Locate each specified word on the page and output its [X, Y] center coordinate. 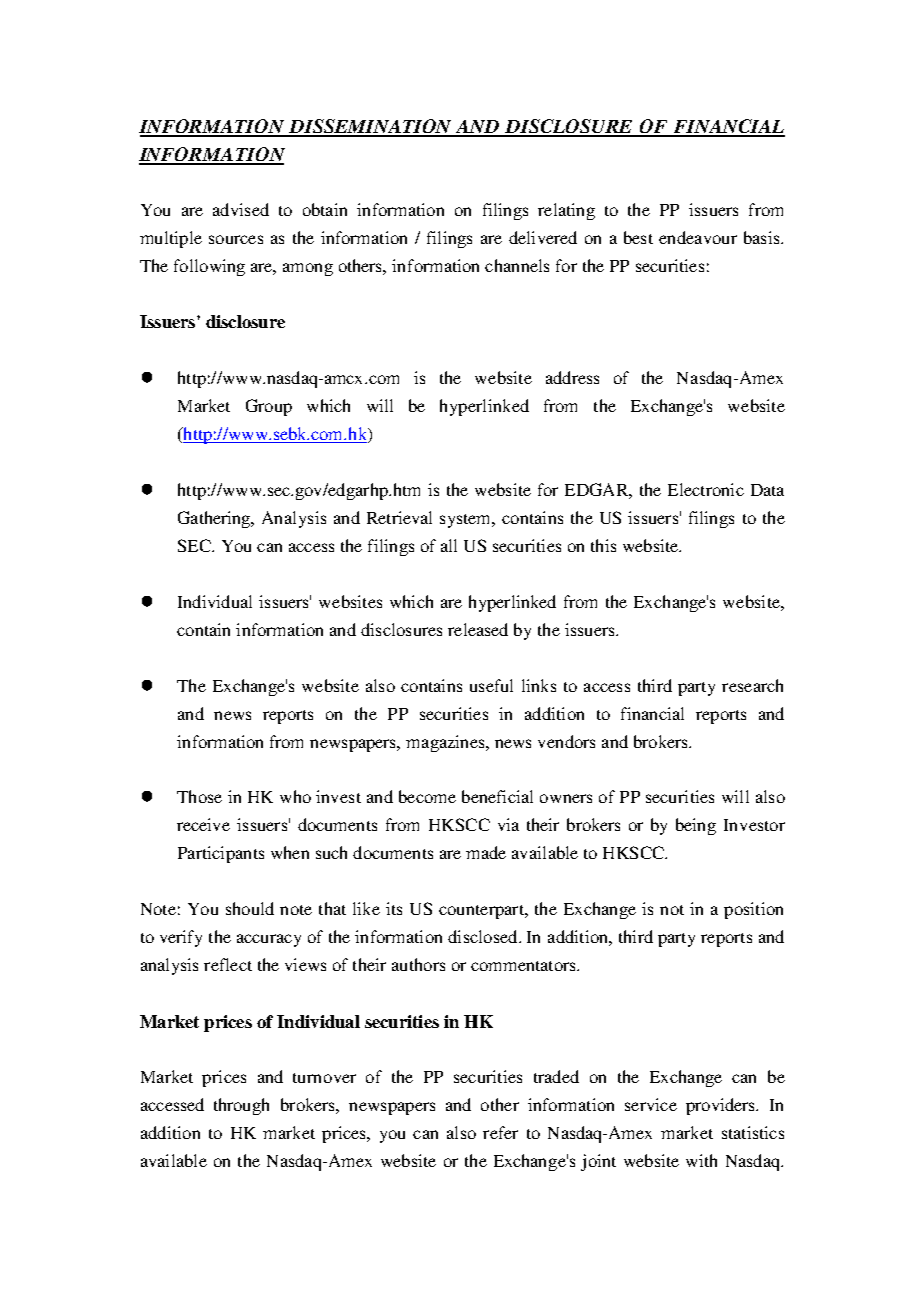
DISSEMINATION [371, 127]
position [753, 910]
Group [269, 407]
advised [241, 209]
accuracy [269, 940]
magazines [446, 743]
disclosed [484, 936]
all [449, 545]
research [752, 685]
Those [199, 796]
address [572, 377]
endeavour [698, 237]
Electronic [706, 489]
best [638, 237]
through [241, 1106]
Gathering [215, 519]
